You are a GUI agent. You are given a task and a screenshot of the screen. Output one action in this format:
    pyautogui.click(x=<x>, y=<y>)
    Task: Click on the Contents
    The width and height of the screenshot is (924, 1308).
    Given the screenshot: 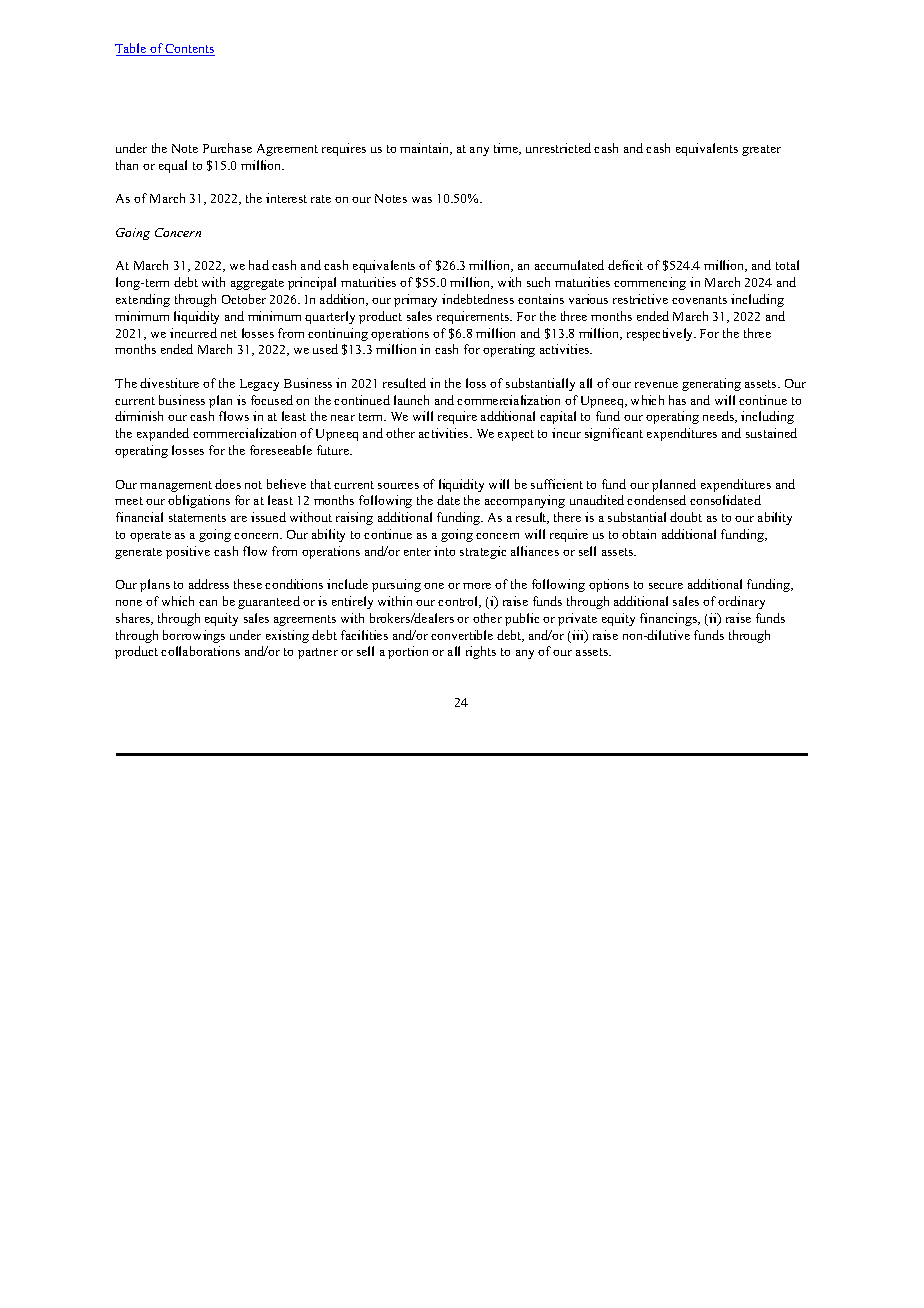 What is the action you would take?
    pyautogui.click(x=189, y=50)
